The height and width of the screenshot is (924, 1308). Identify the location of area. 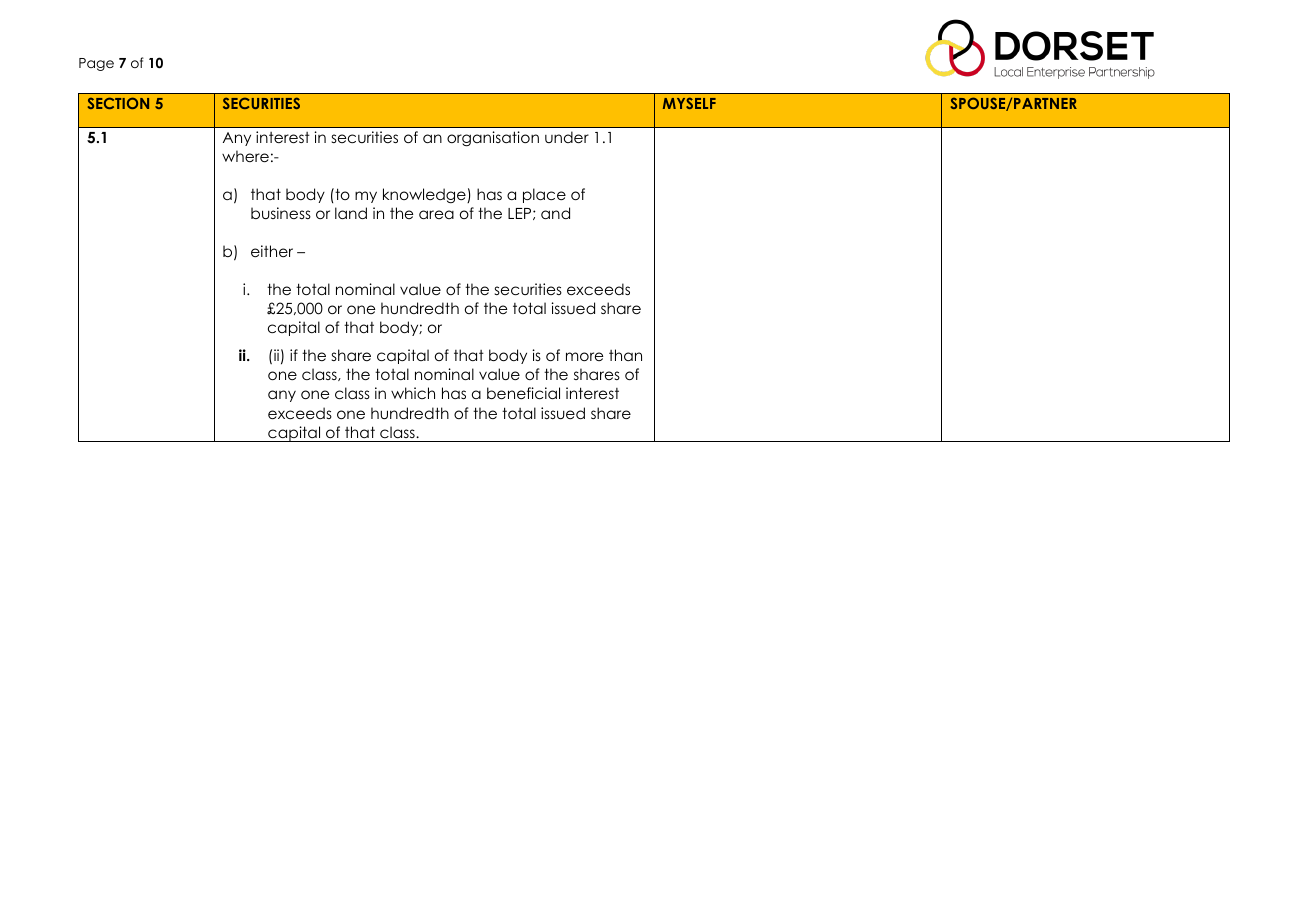
(436, 214).
